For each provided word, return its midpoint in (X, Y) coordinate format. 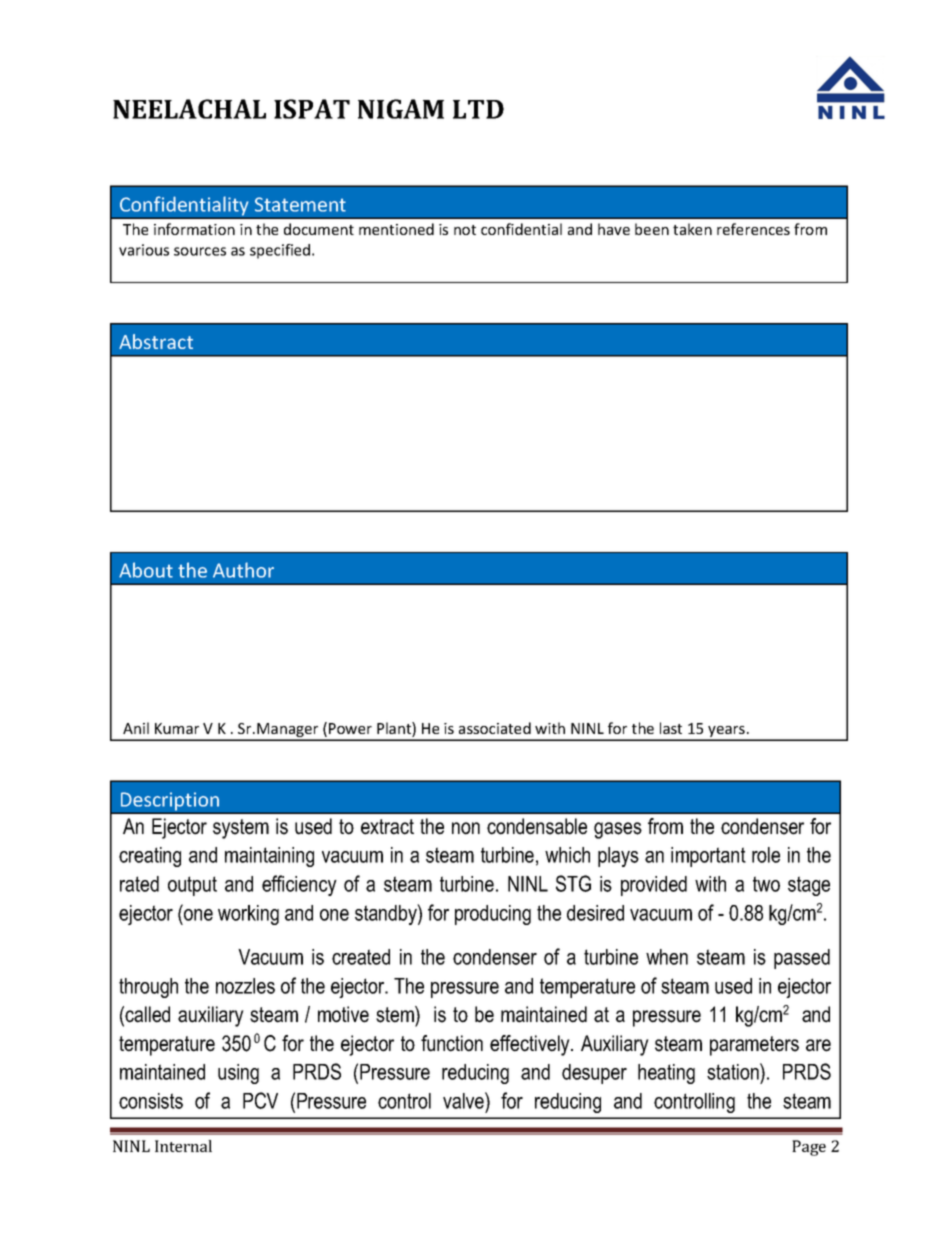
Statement (300, 204)
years (726, 733)
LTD (478, 109)
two (766, 884)
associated (495, 728)
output (192, 886)
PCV (260, 1100)
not (465, 230)
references (753, 229)
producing (493, 915)
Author (243, 570)
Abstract (156, 341)
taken (692, 229)
